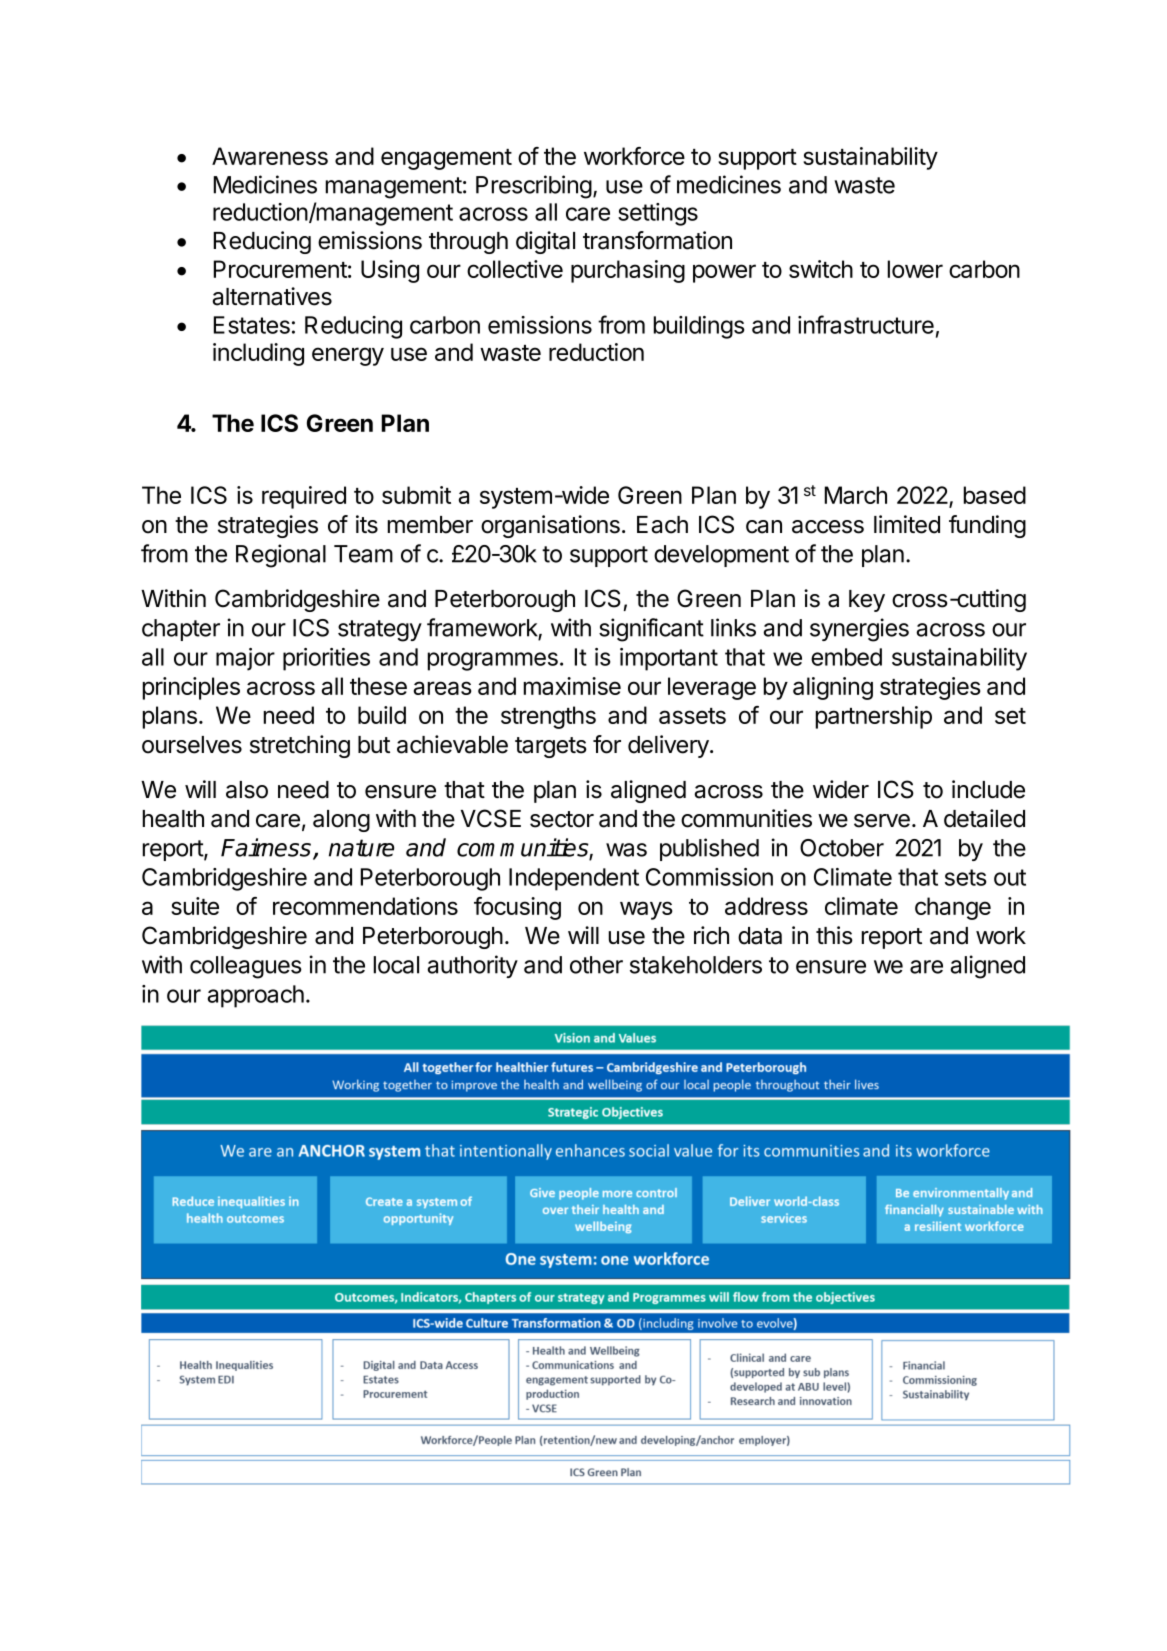 Image resolution: width=1167 pixels, height=1651 pixels. Describe the element at coordinates (551, 747) in the screenshot. I see `targets` at that location.
